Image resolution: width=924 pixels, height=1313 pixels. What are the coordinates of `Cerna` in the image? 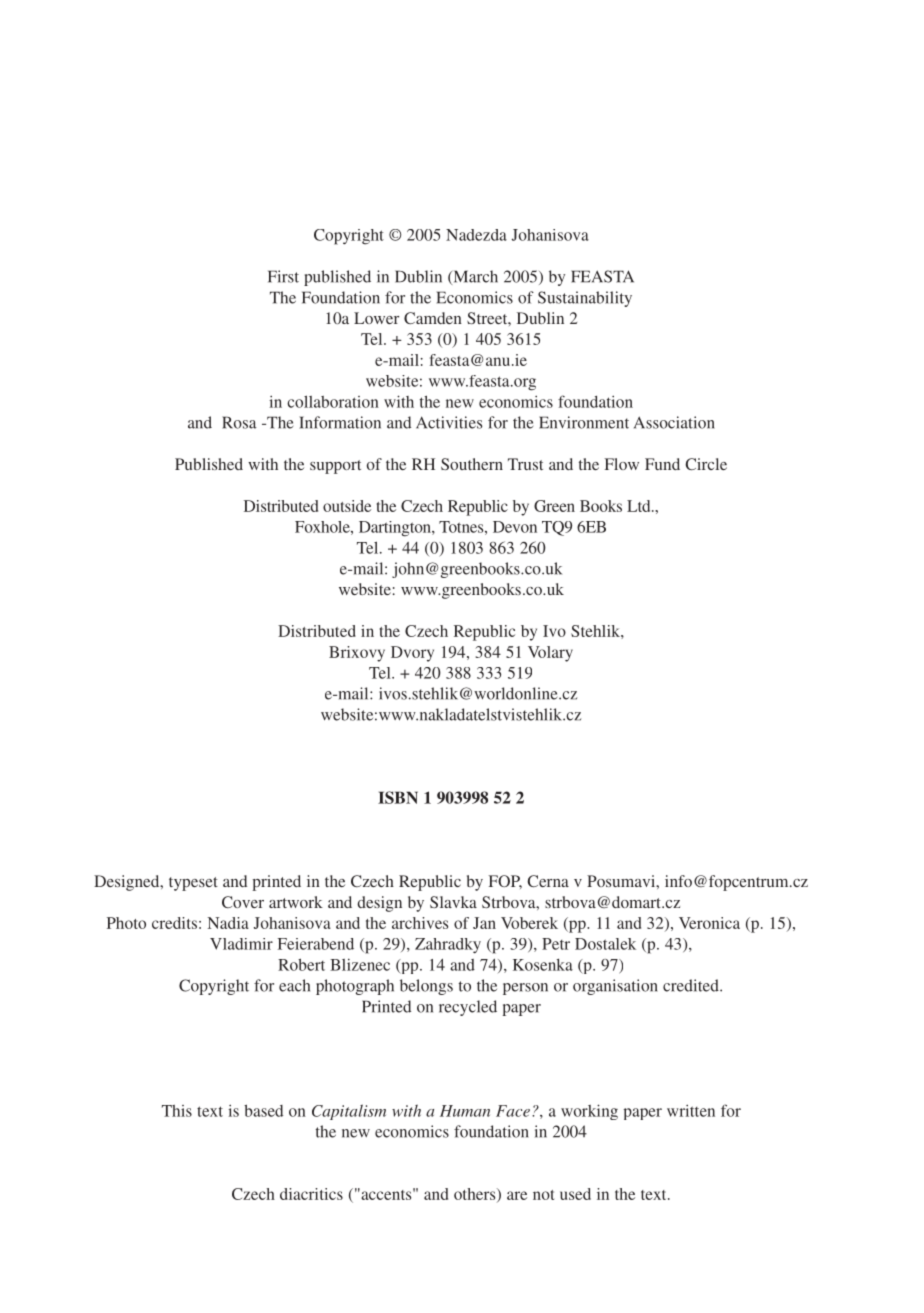 It's located at (548, 881).
